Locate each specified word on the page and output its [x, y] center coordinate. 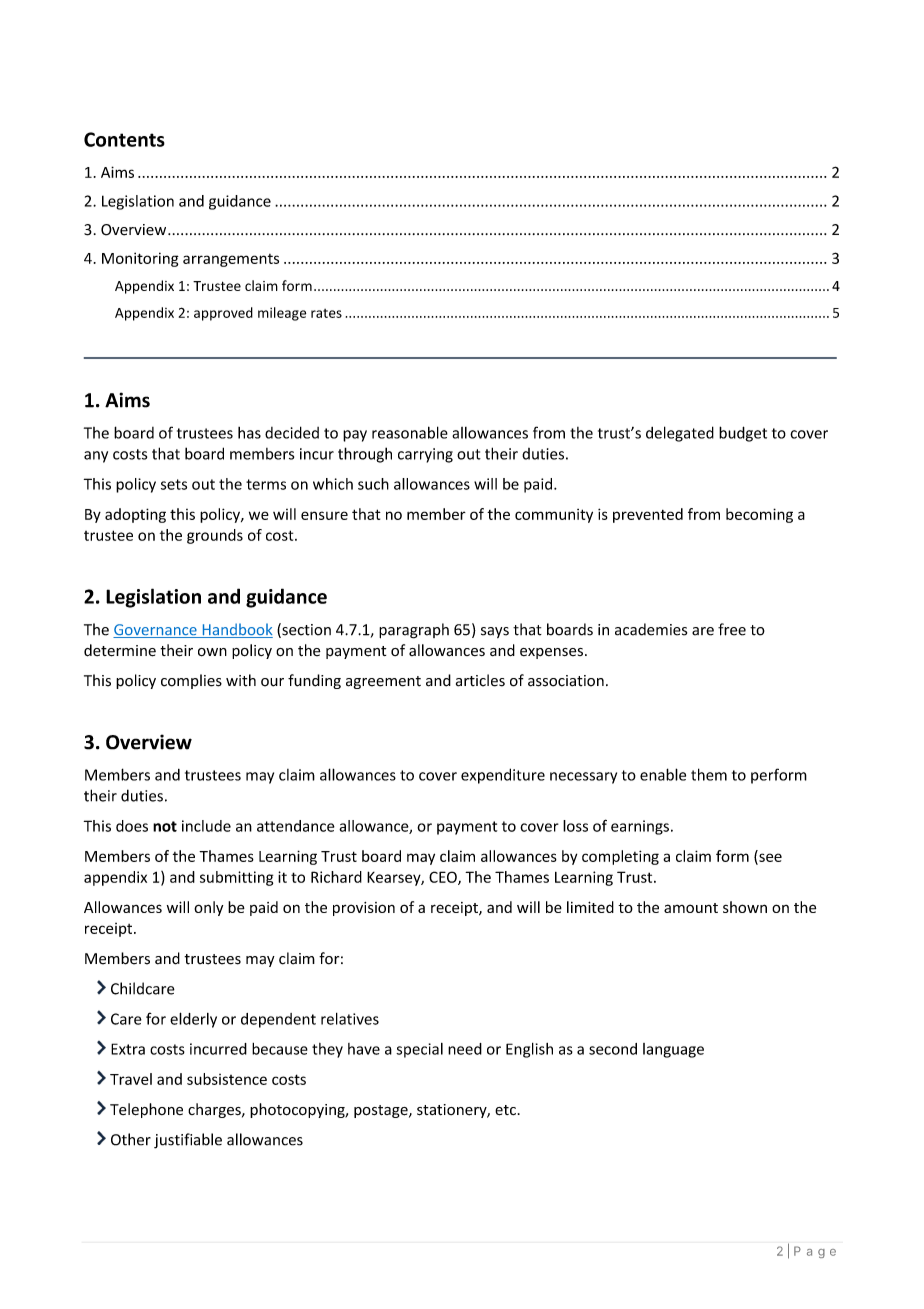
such [373, 484]
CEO [444, 878]
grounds [215, 536]
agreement [383, 682]
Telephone [146, 1110]
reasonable [410, 432]
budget [743, 434]
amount [691, 908]
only [208, 908]
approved [223, 314]
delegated [680, 434]
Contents [124, 139]
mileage [282, 314]
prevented [648, 515]
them [709, 774]
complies [191, 681]
